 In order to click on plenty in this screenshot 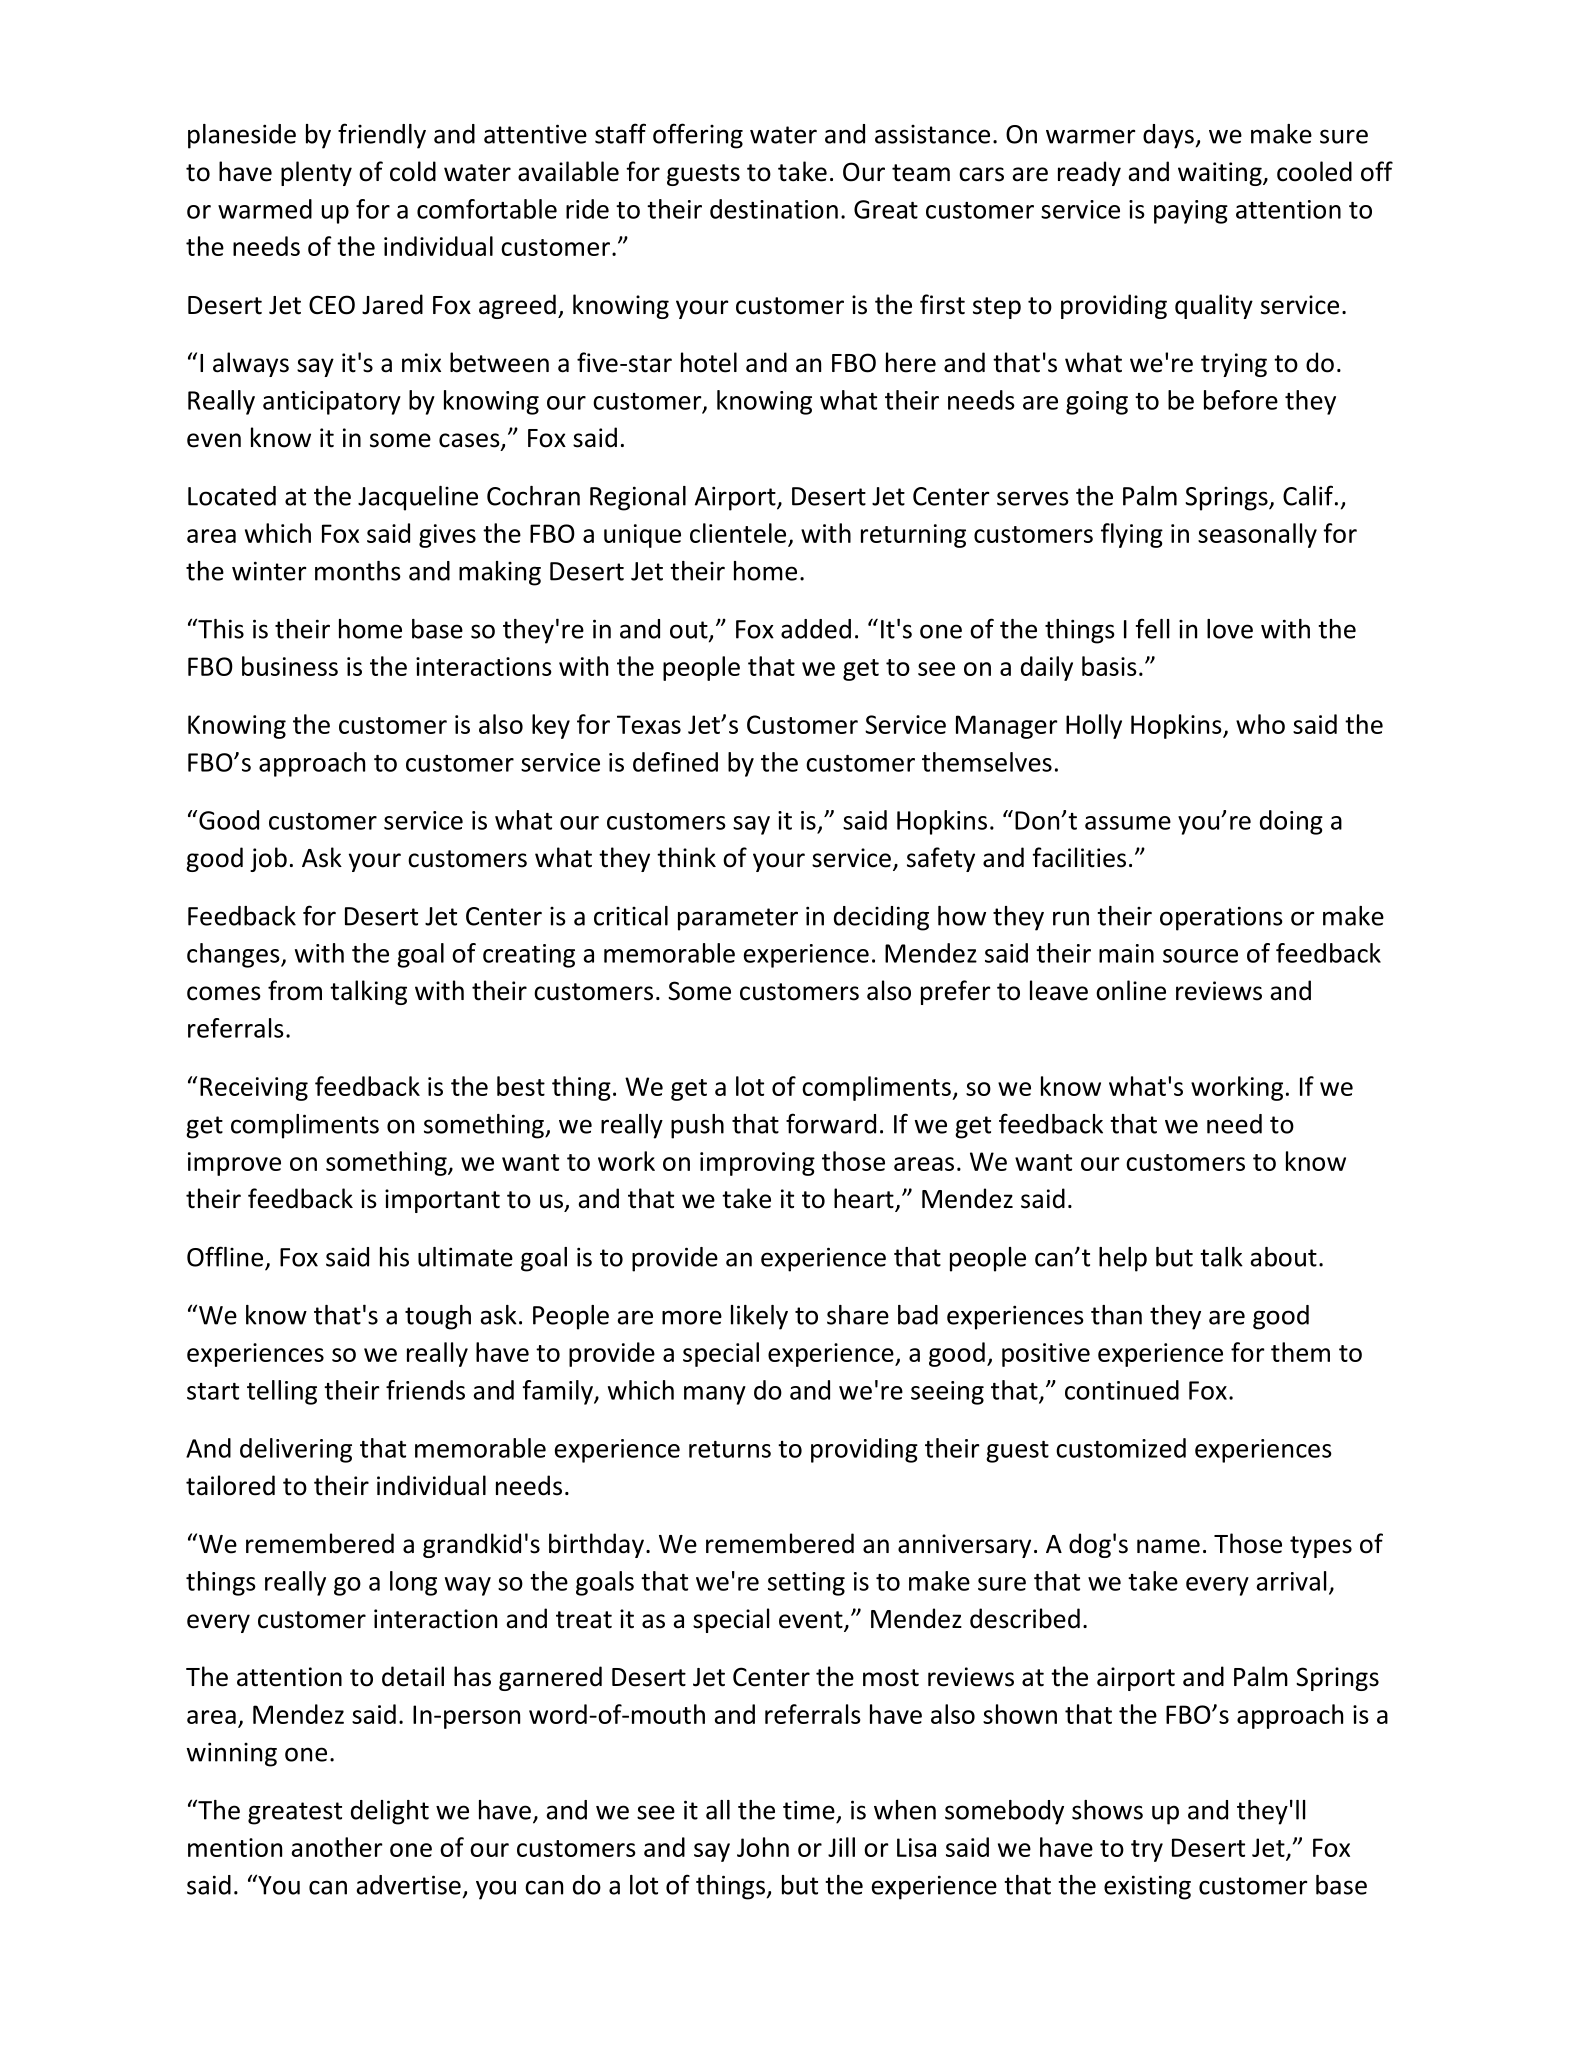, I will do `click(316, 173)`.
